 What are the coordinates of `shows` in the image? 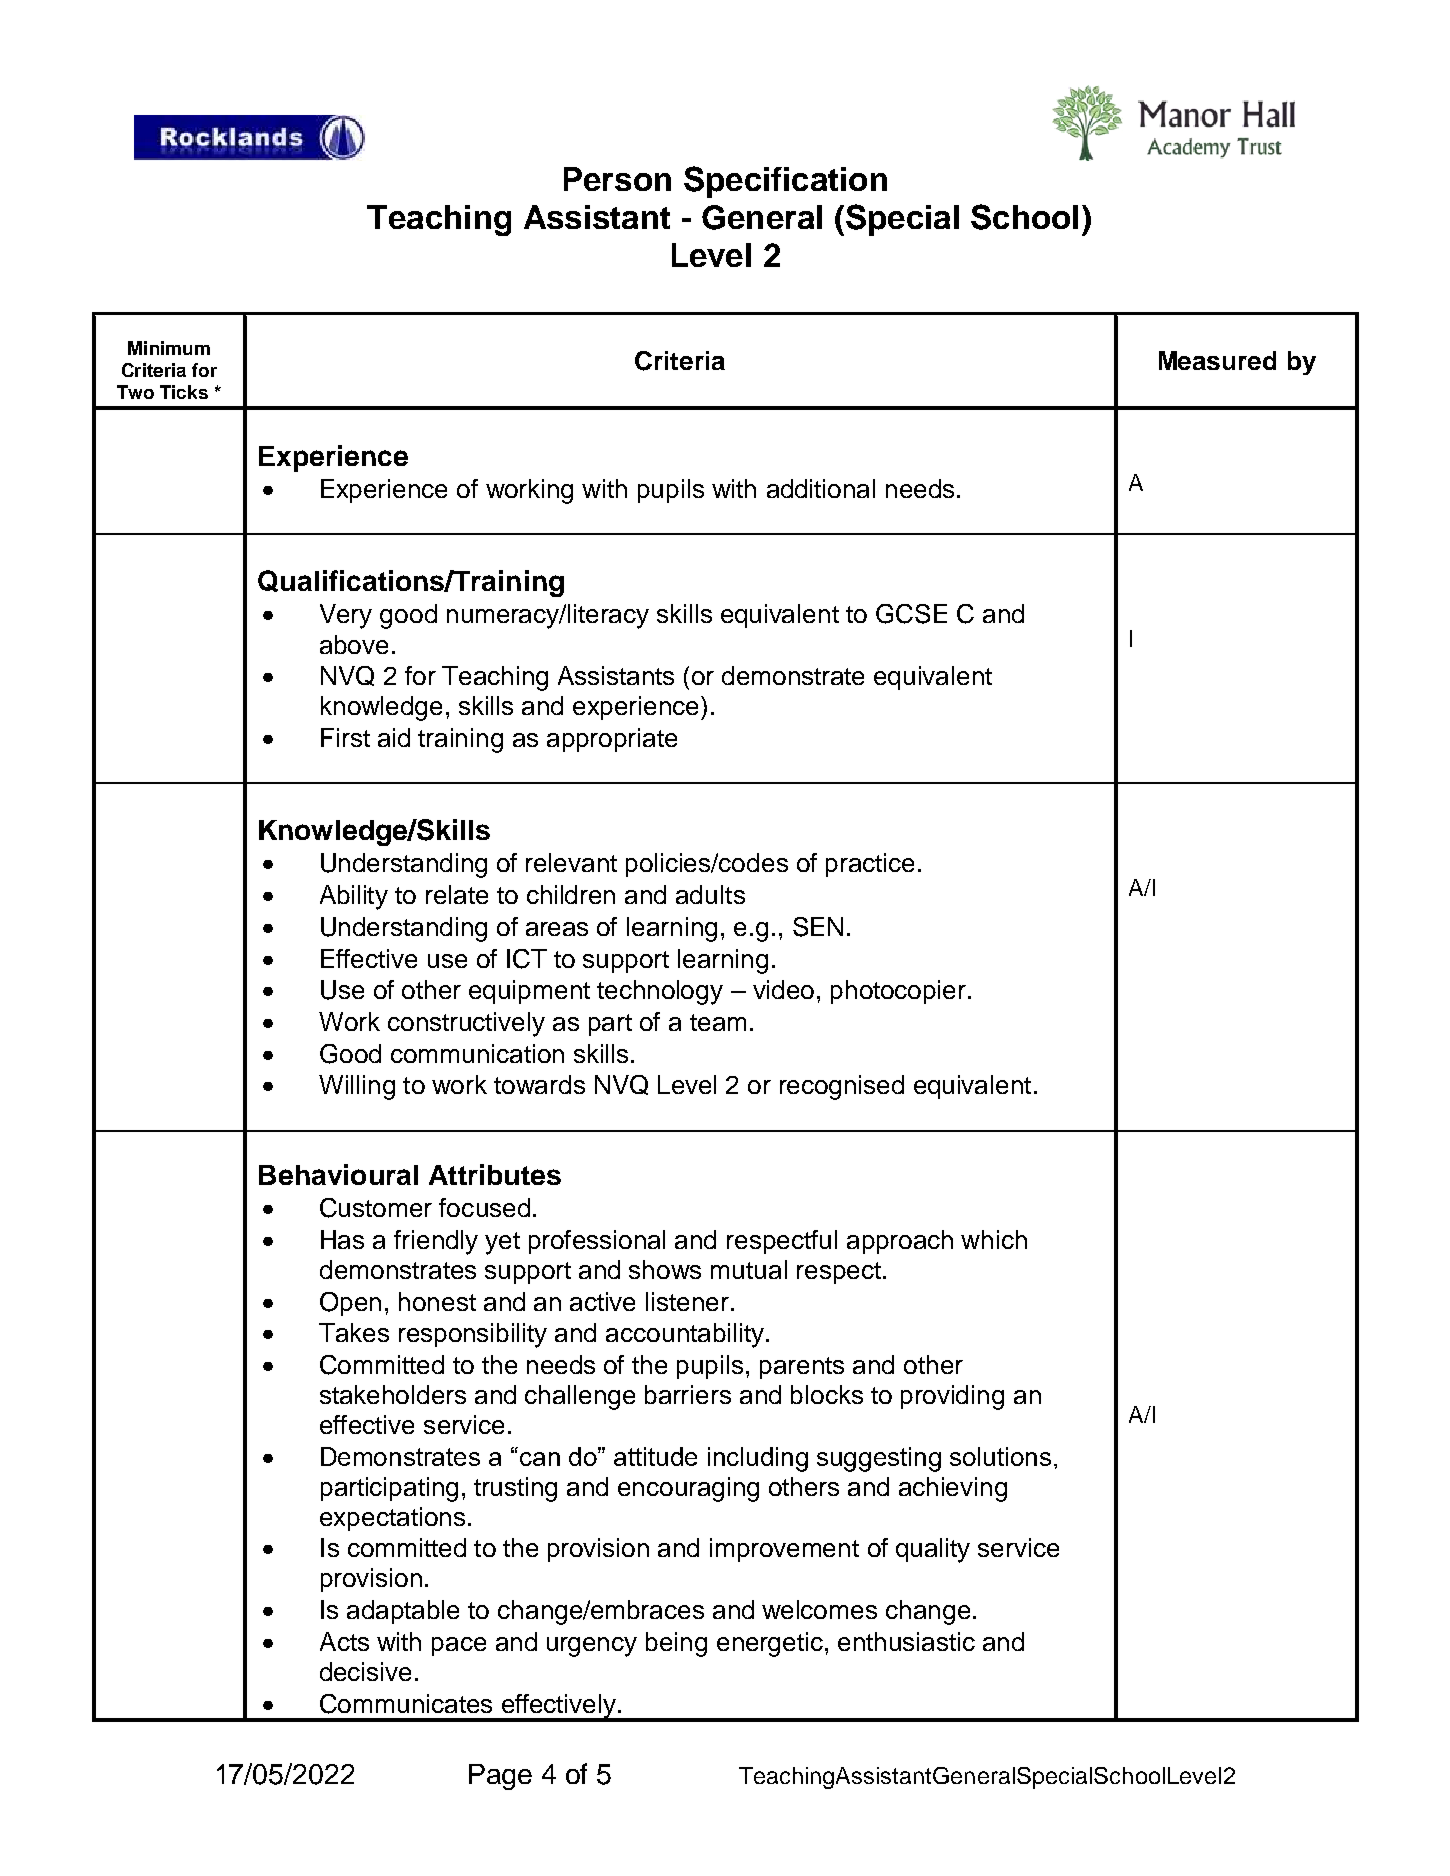 It's located at (665, 1269).
